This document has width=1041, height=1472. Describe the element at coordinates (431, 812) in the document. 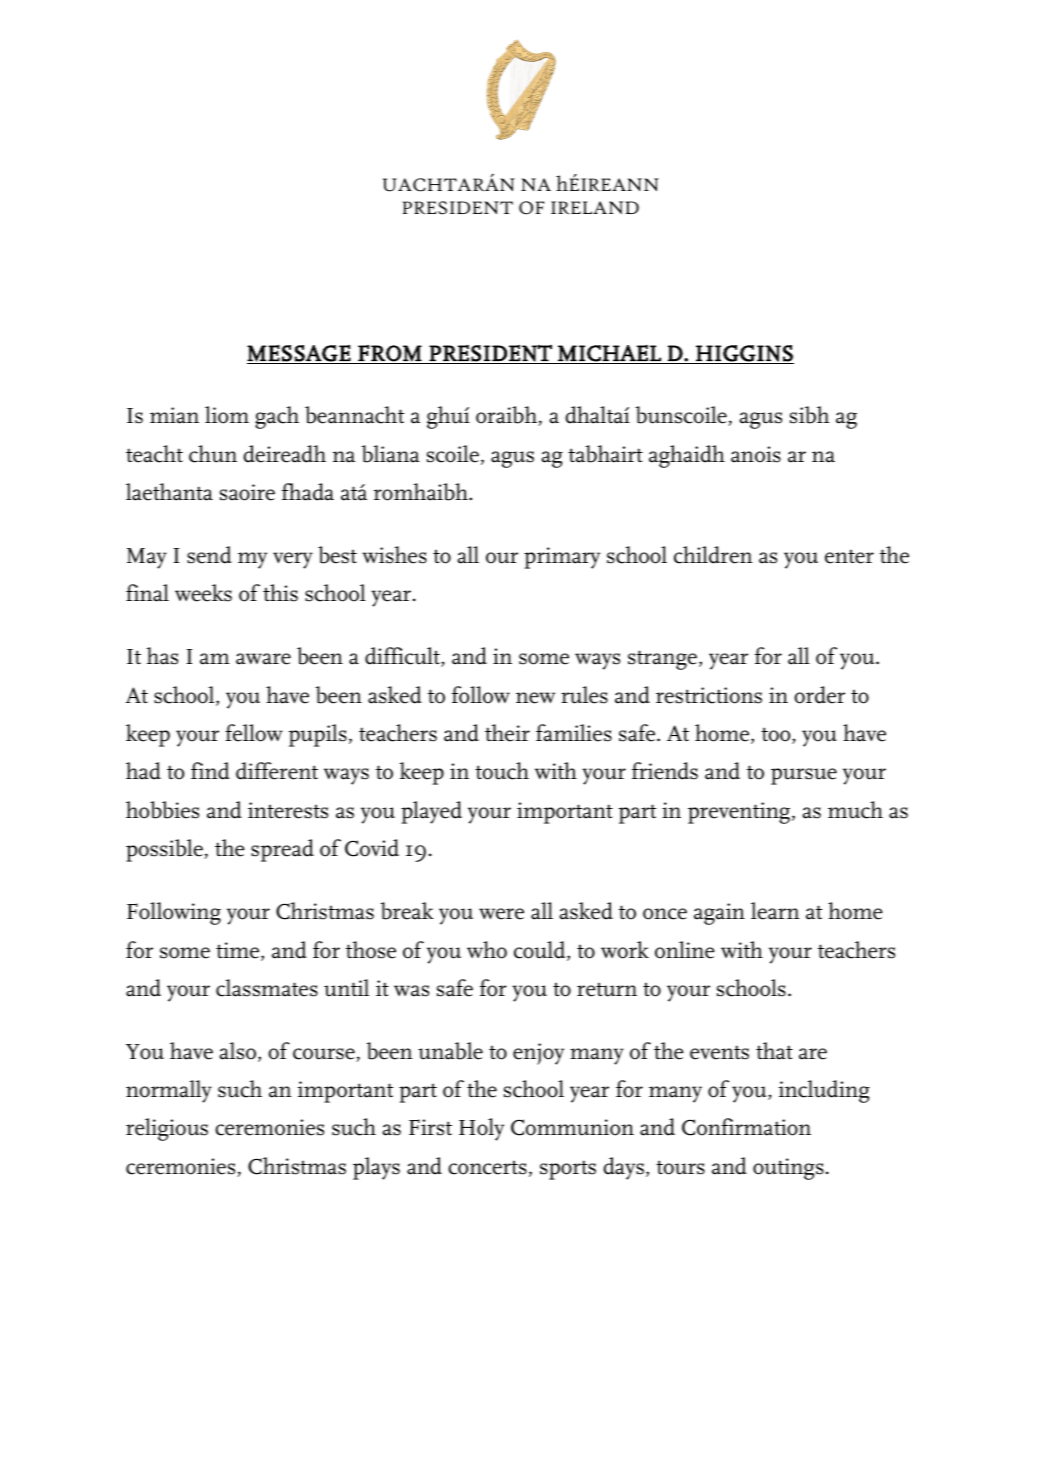

I see `played` at that location.
